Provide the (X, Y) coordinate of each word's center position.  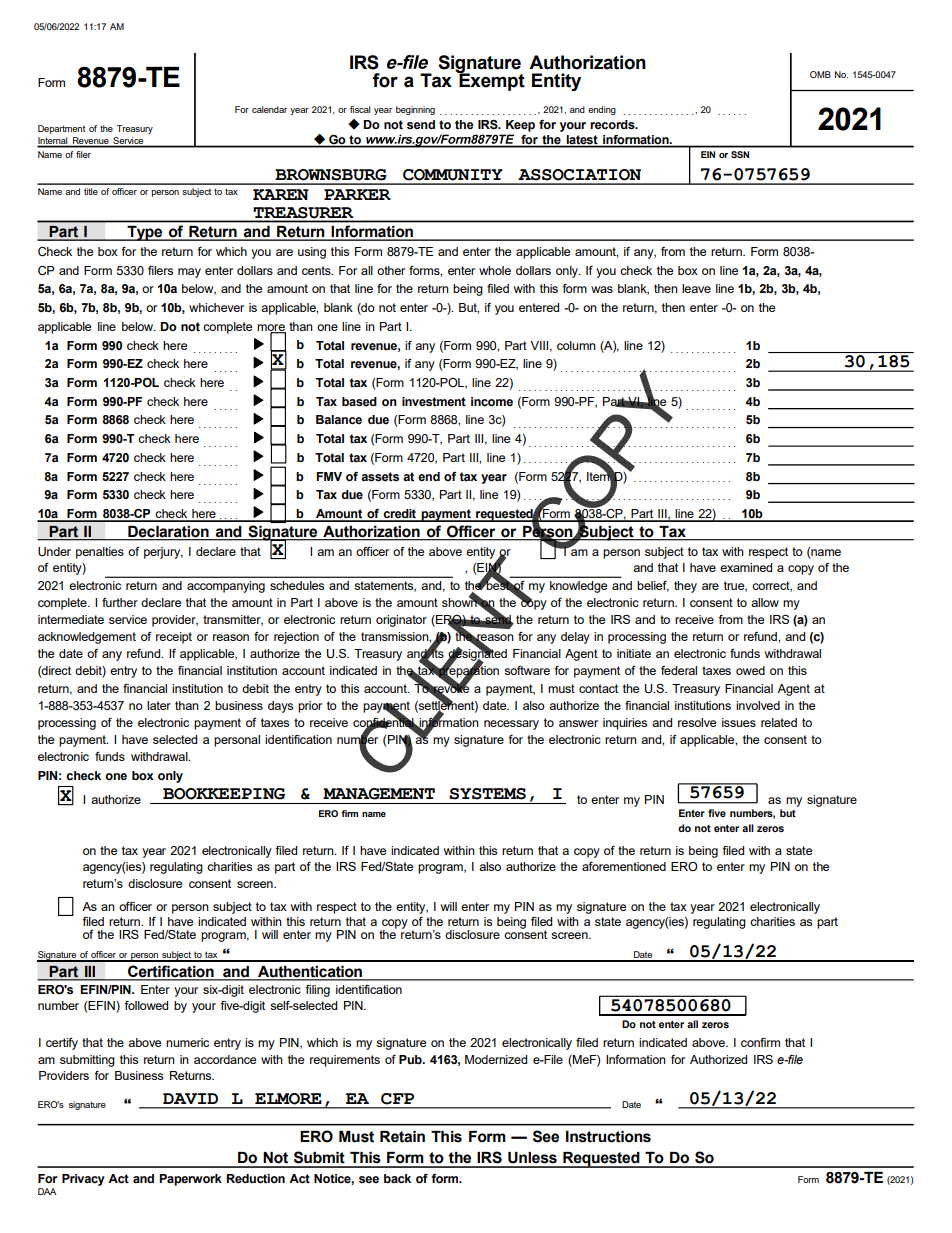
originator (401, 621)
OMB (820, 74)
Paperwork (190, 1180)
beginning (415, 110)
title (91, 191)
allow (765, 602)
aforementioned (624, 866)
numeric (187, 1042)
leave (696, 288)
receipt (174, 638)
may (189, 273)
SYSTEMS (487, 794)
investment (434, 402)
